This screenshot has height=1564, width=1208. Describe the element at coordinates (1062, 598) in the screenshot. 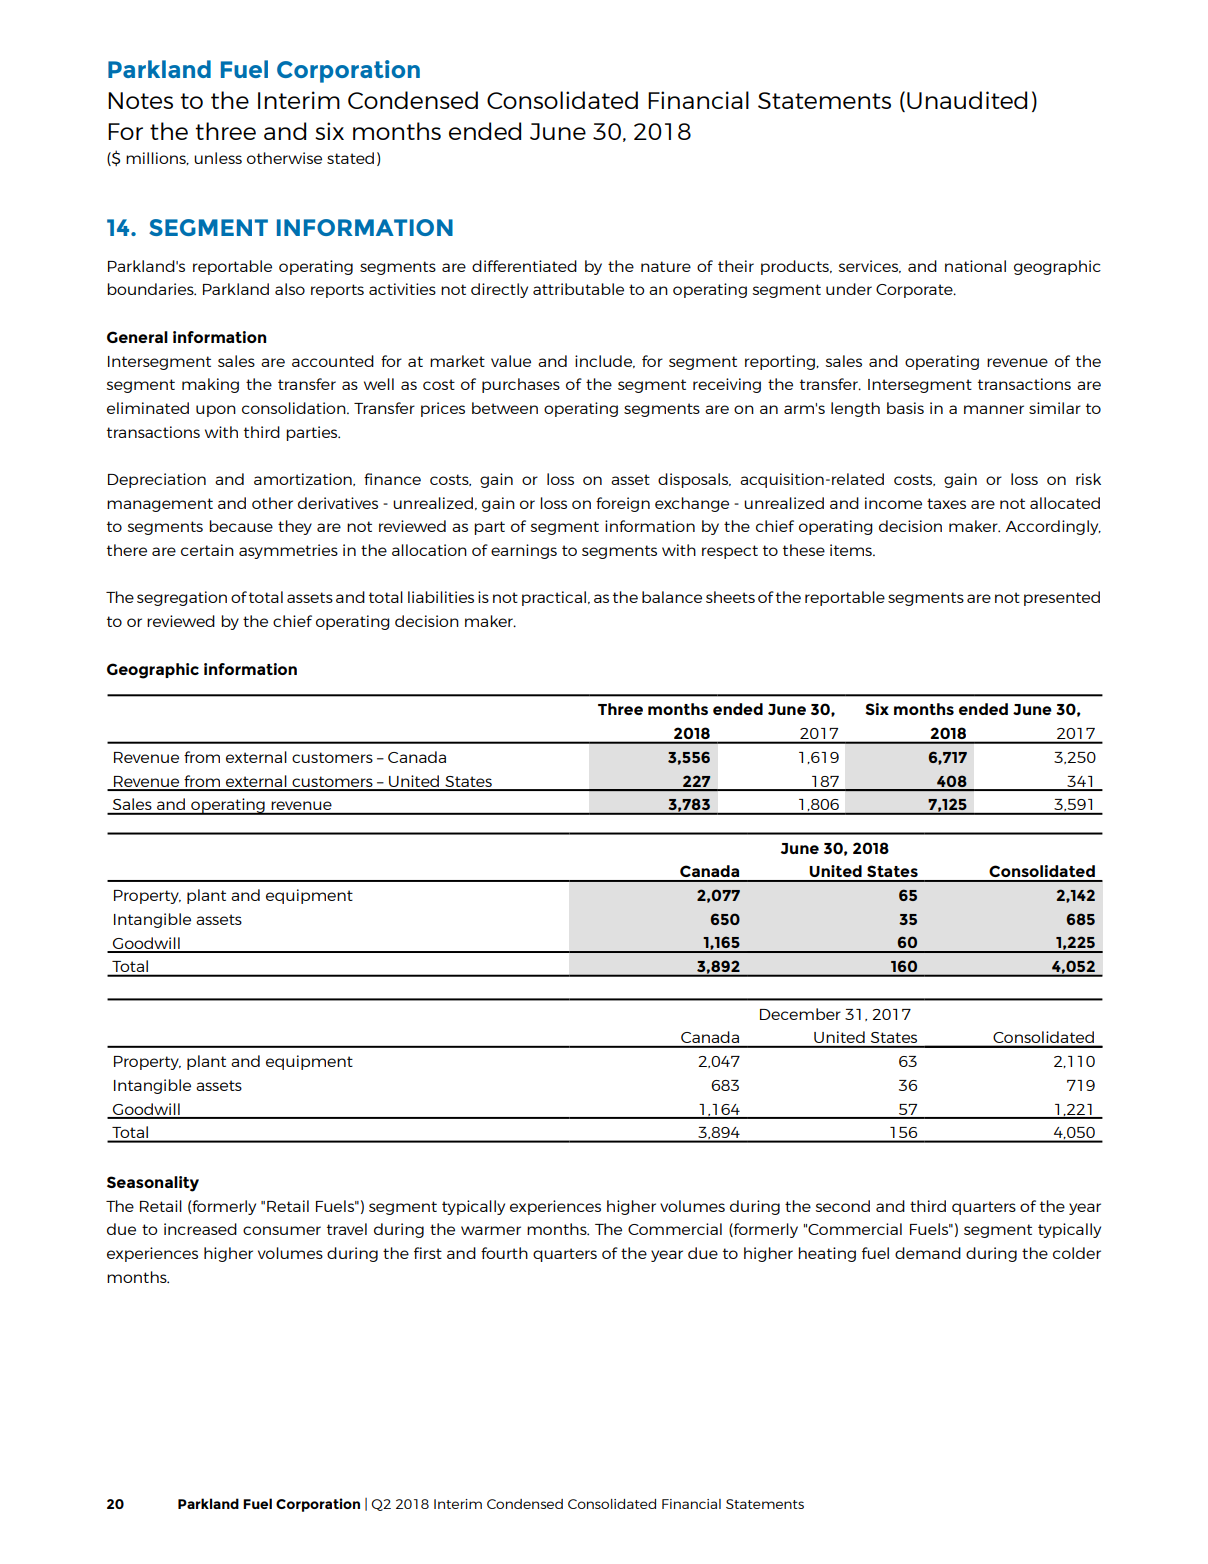

I see `presented` at that location.
